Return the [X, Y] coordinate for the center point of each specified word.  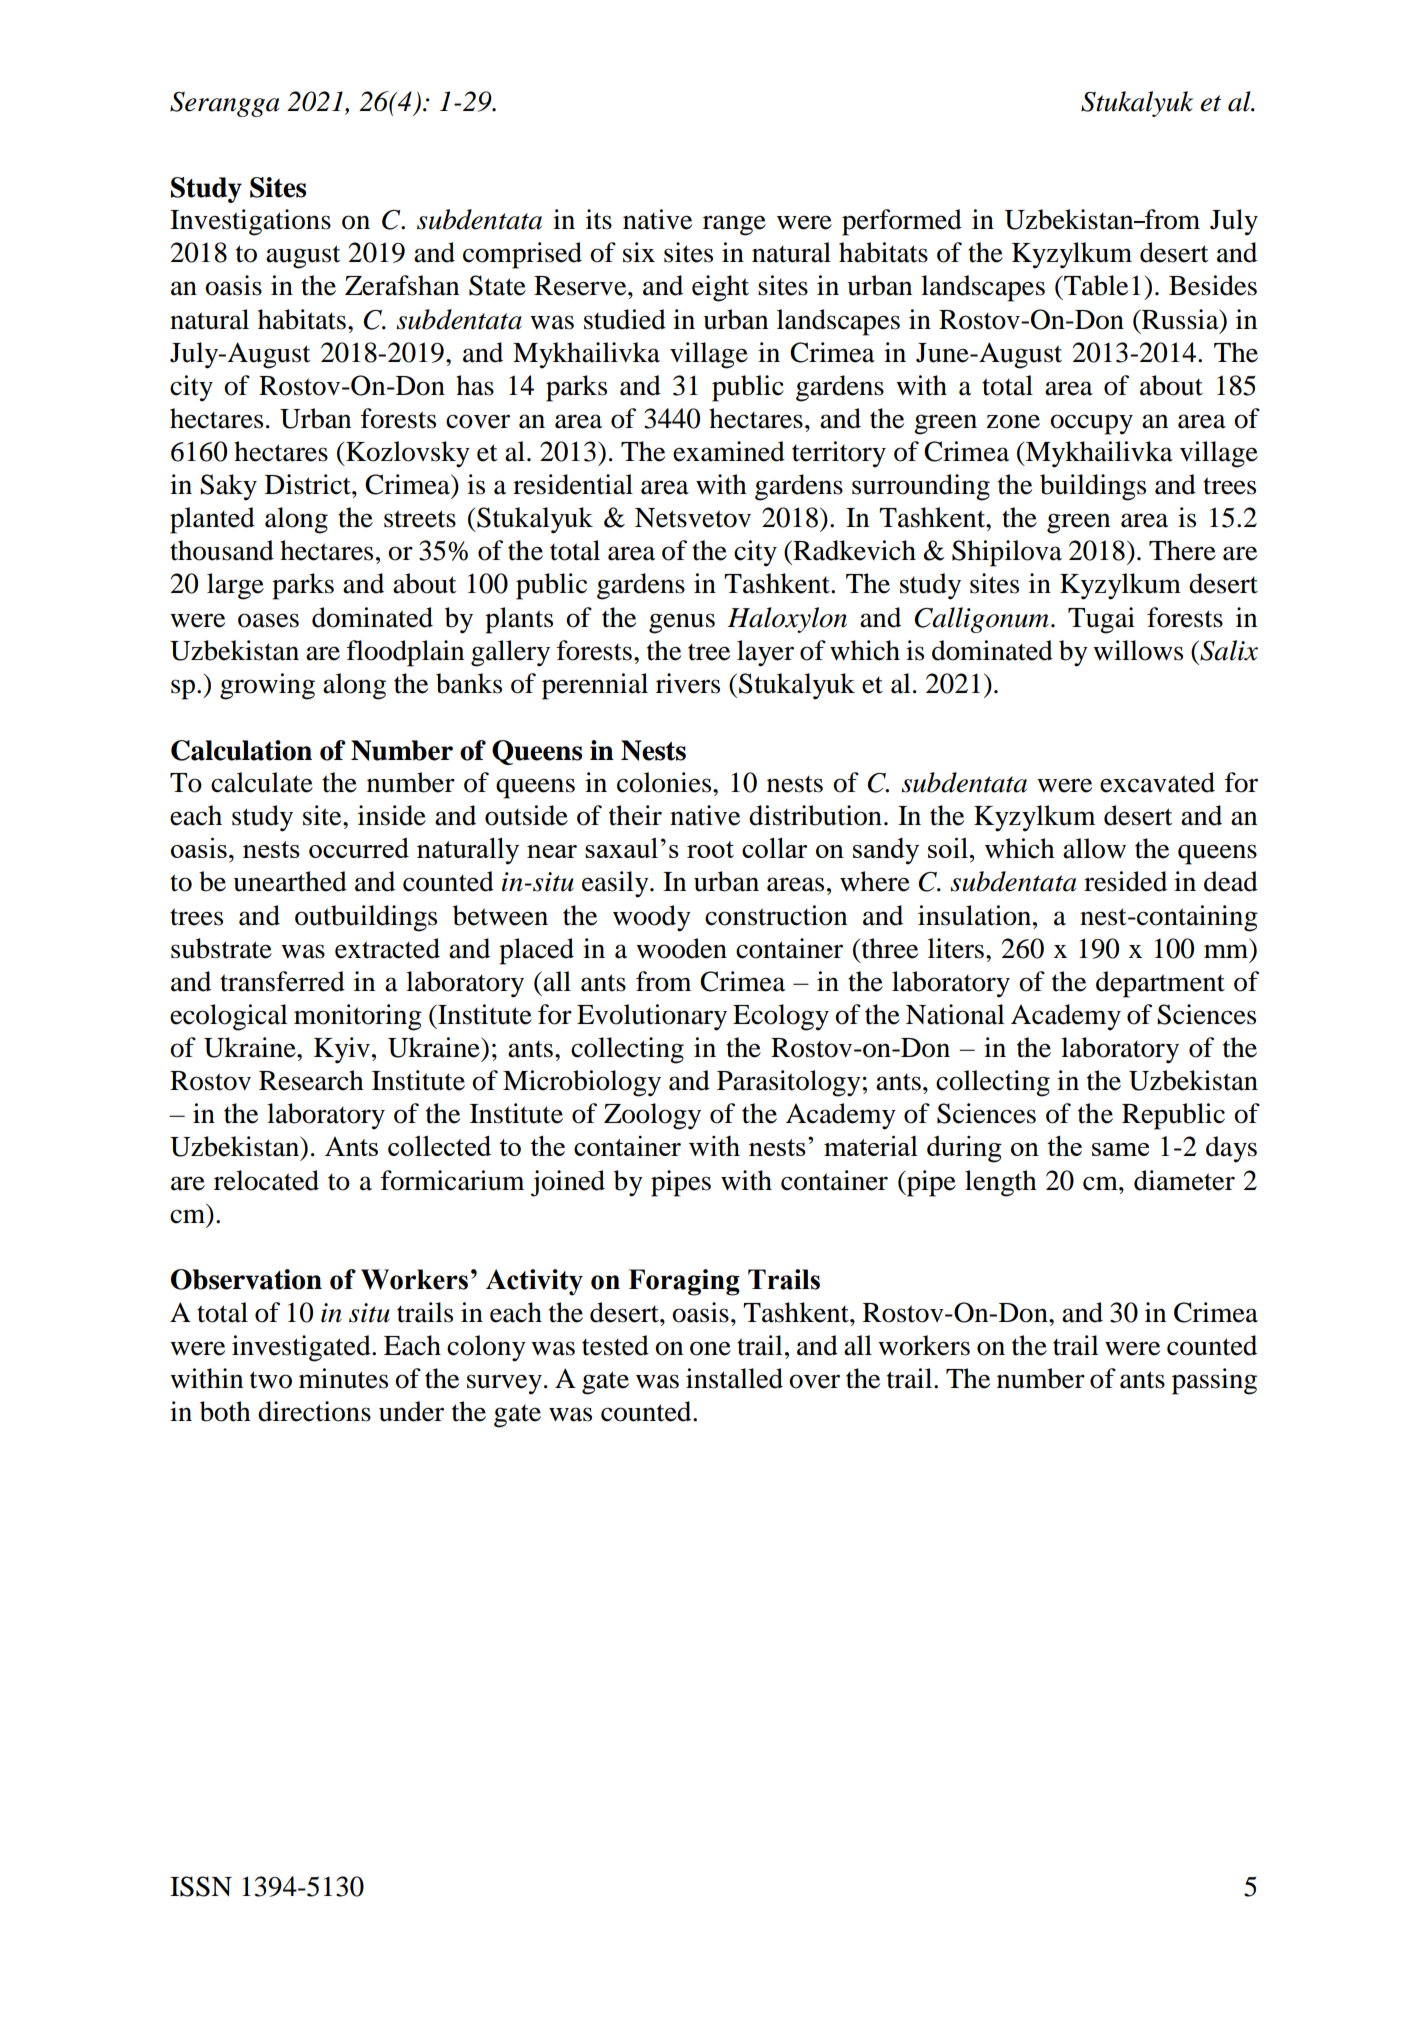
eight [720, 288]
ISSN [201, 1886]
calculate [262, 782]
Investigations [250, 222]
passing [1214, 1381]
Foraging [684, 1282]
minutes [343, 1378]
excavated [1157, 782]
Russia [1180, 319]
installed [734, 1378]
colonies [664, 782]
